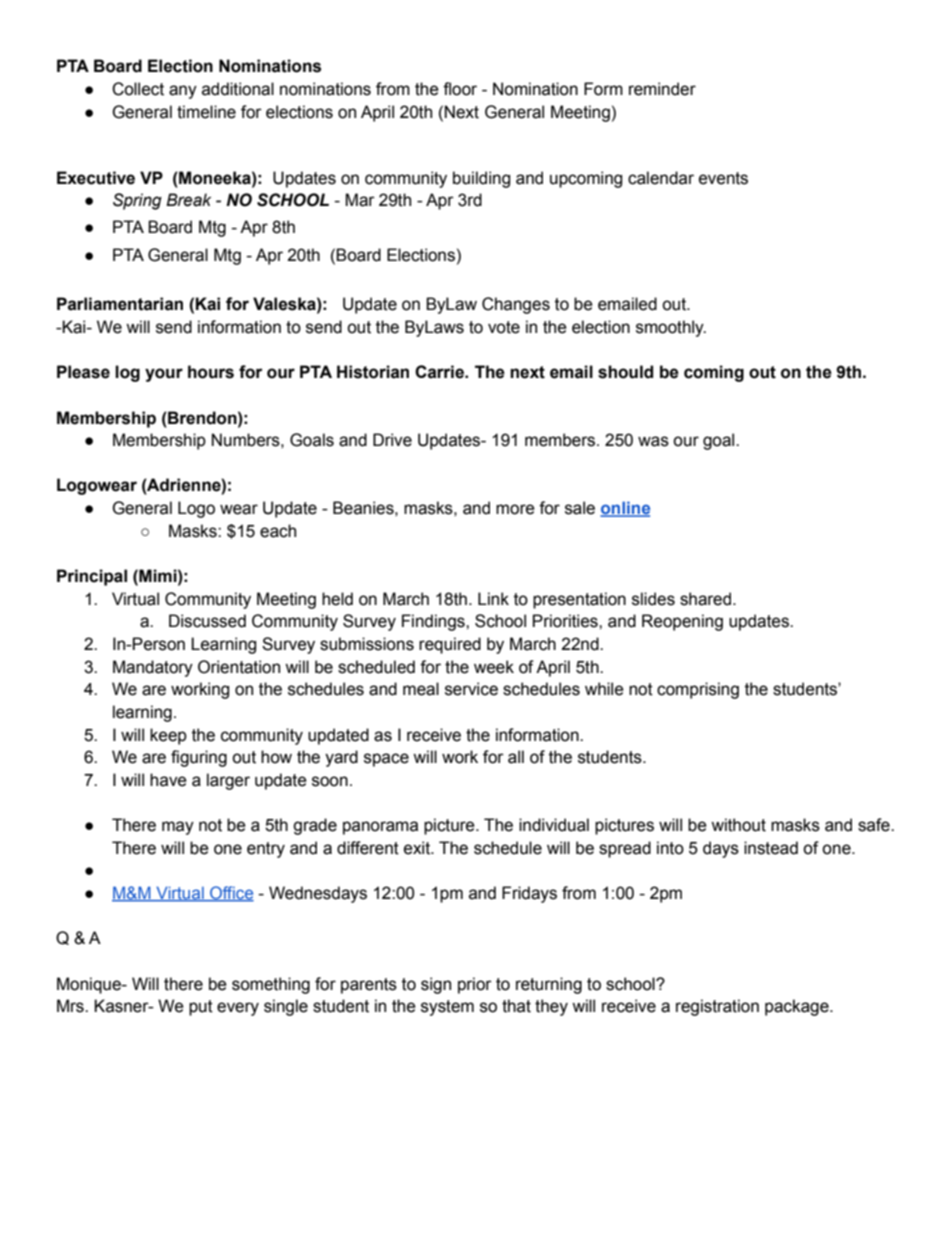  I want to click on Parliamentarian, so click(120, 304).
